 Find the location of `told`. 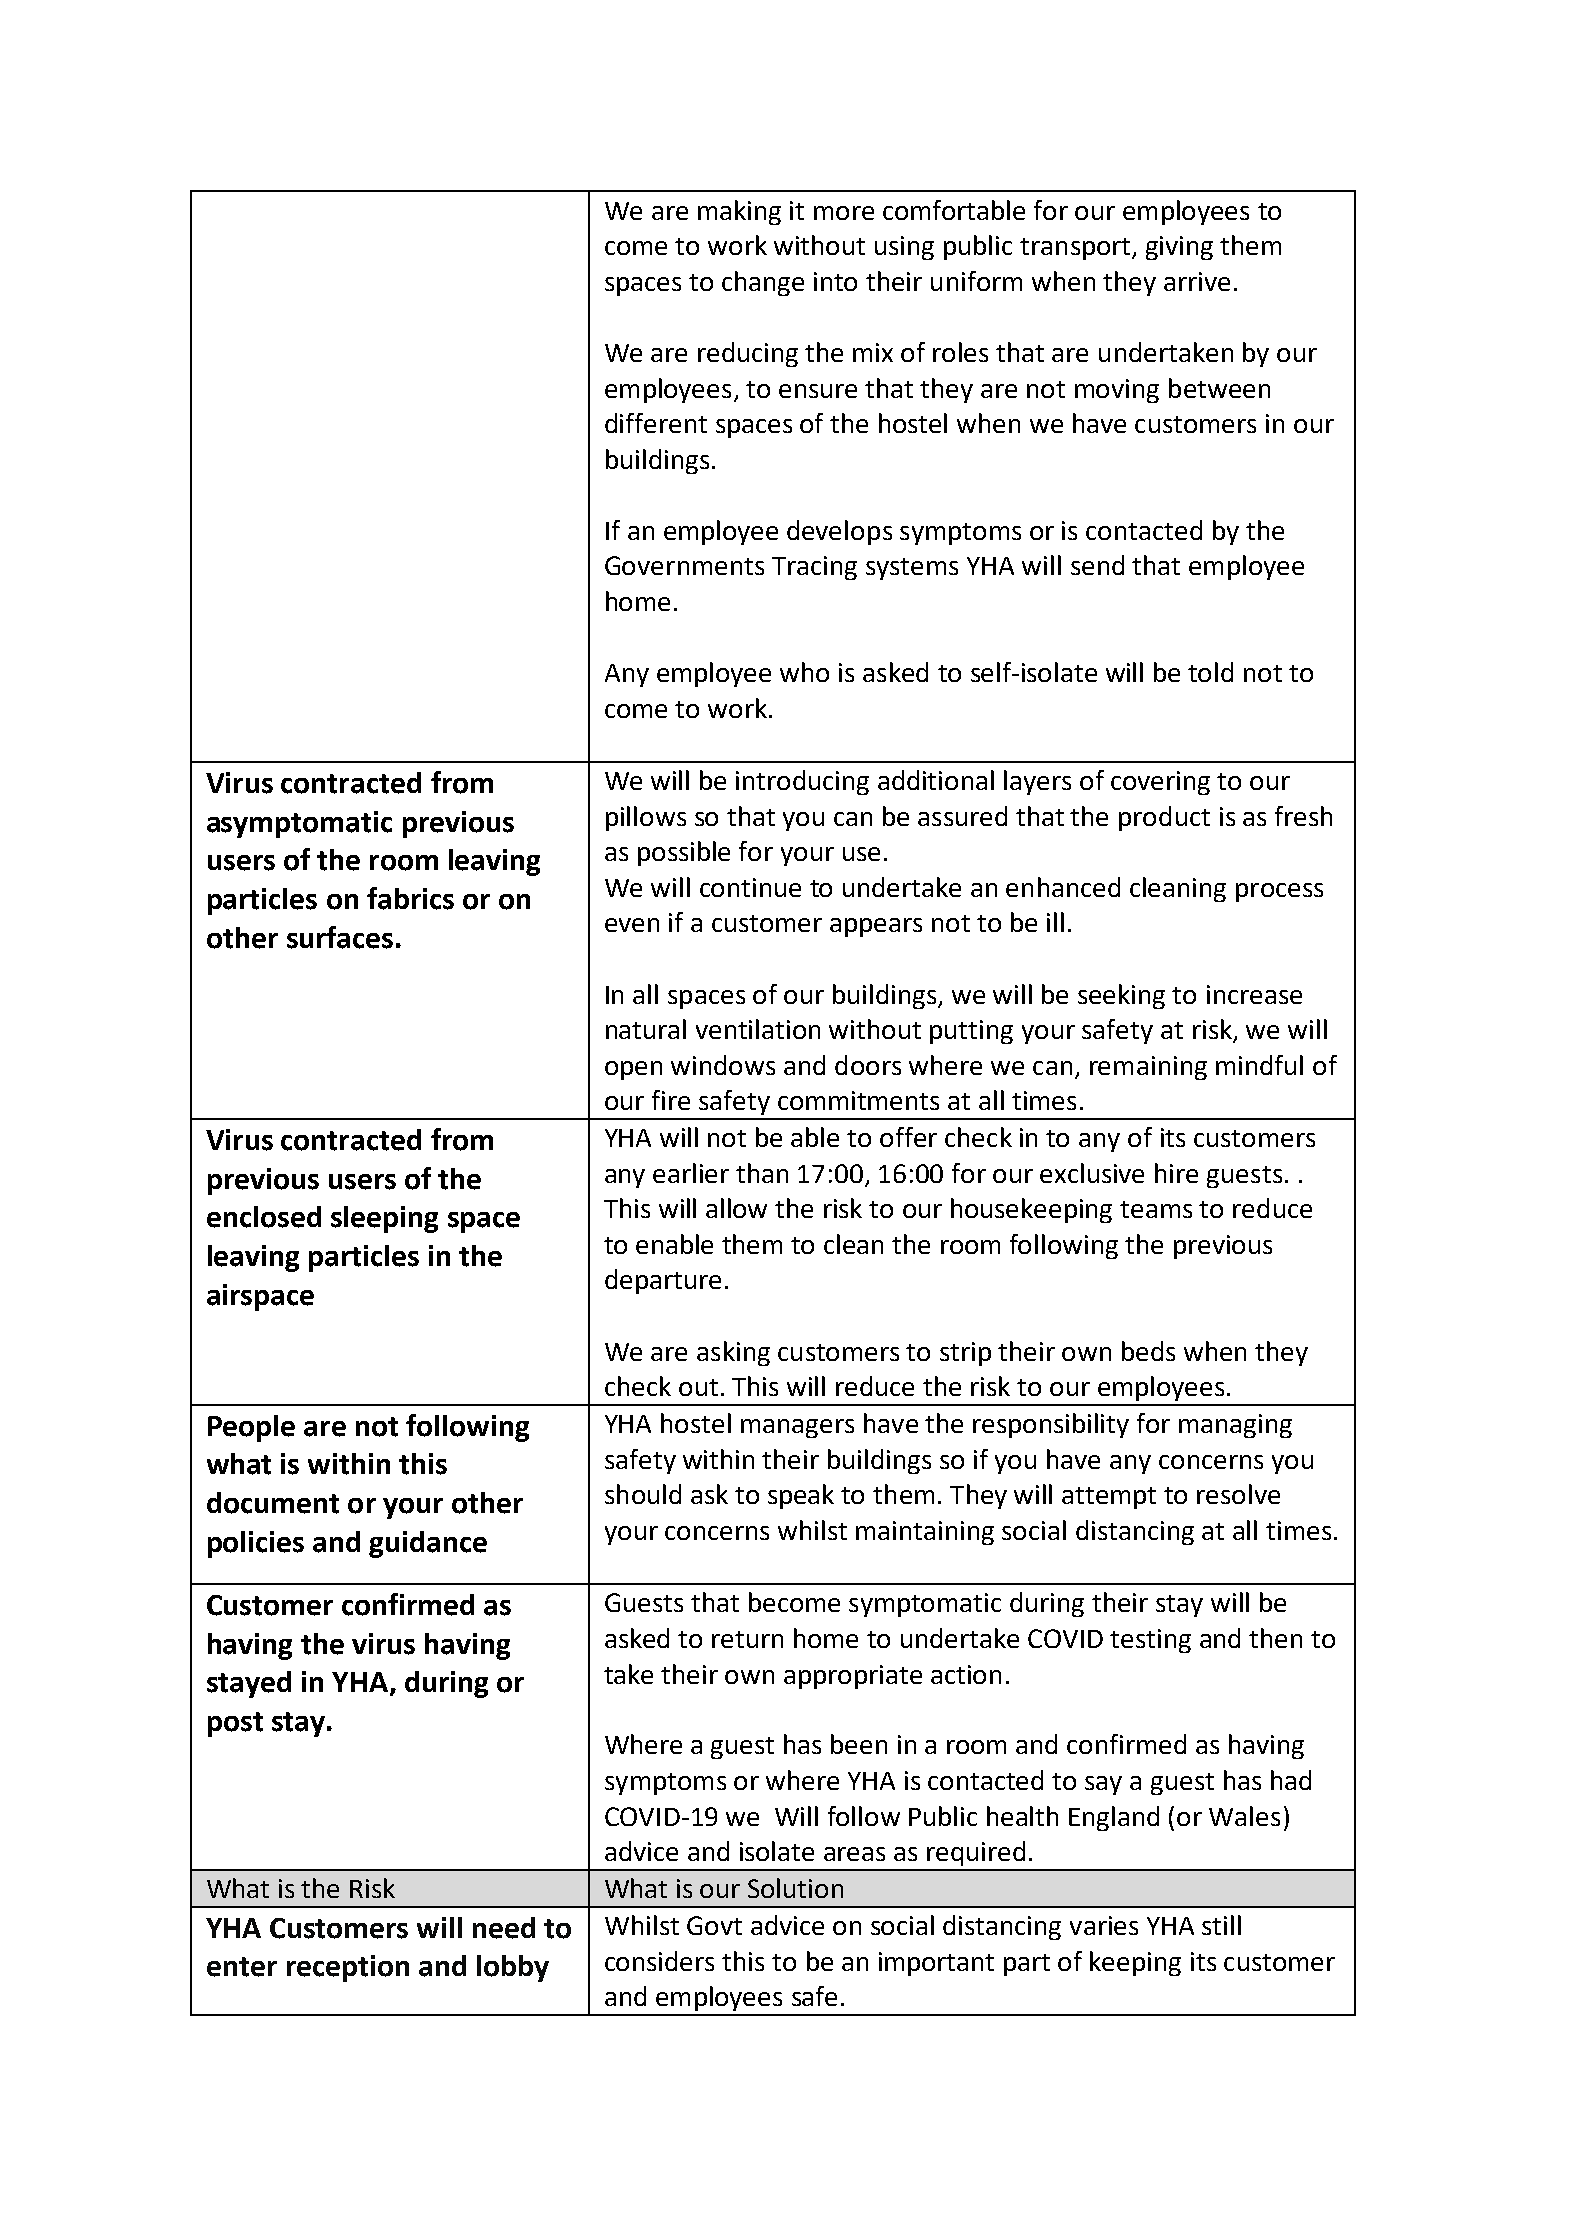

told is located at coordinates (1210, 672).
